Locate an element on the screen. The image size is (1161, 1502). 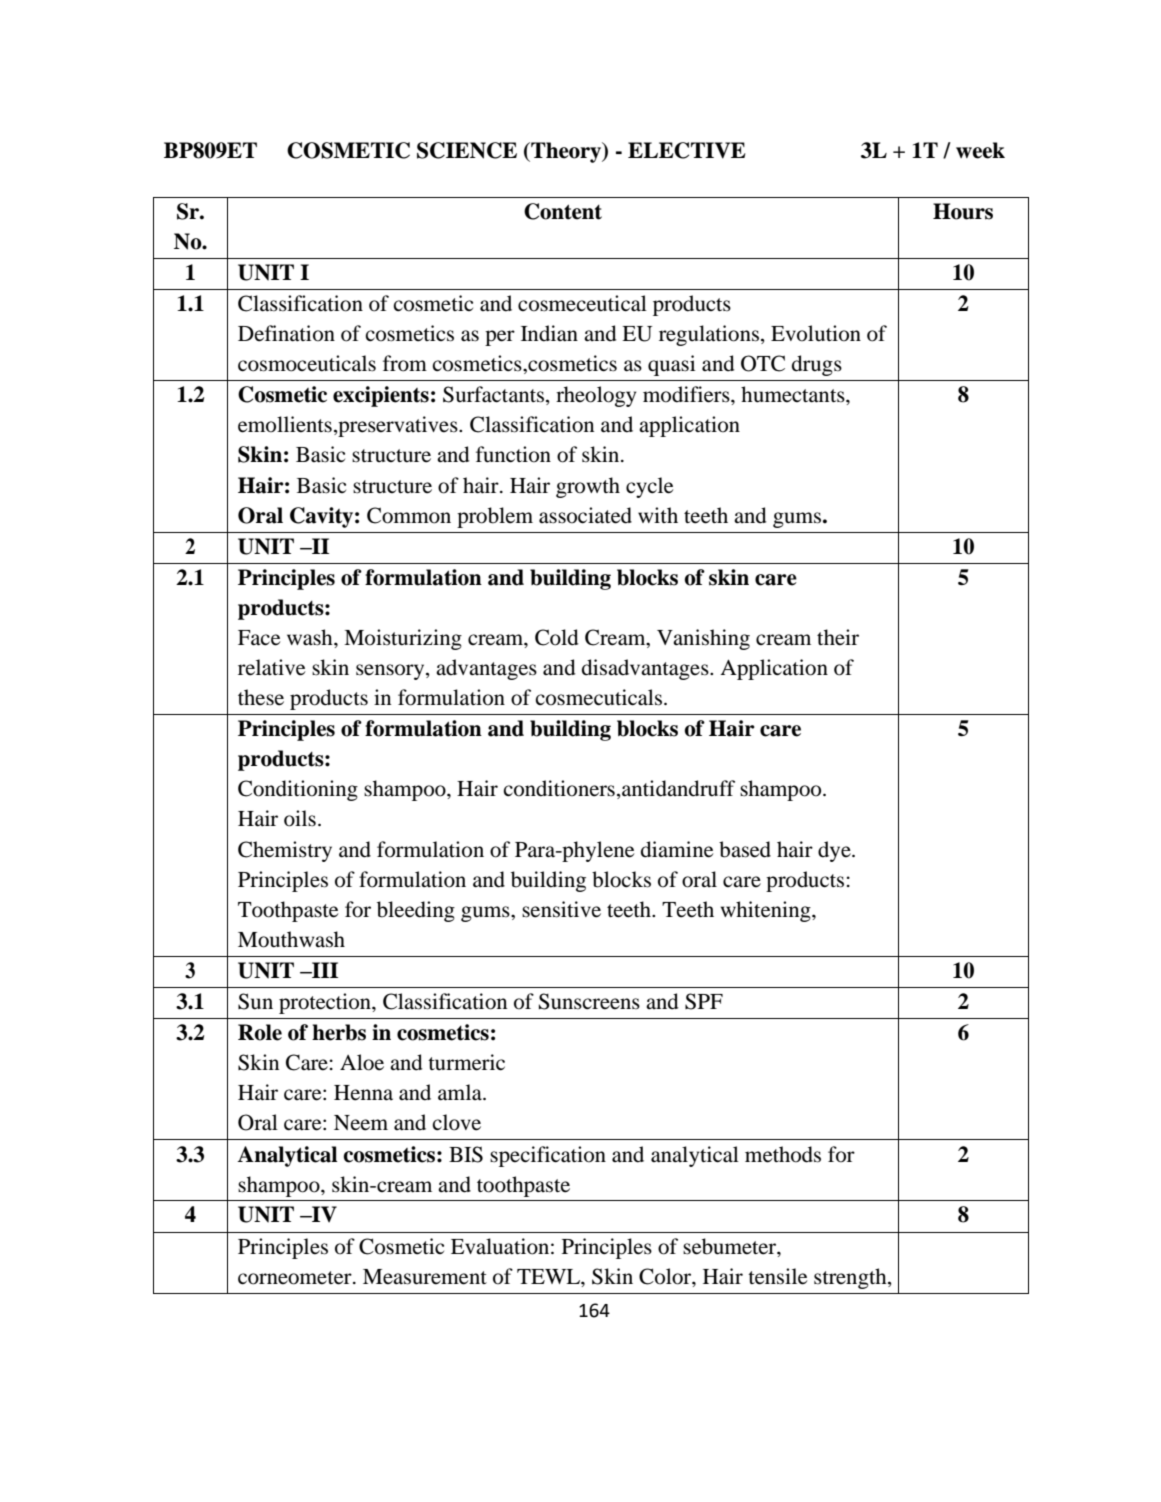
cycle is located at coordinates (649, 487).
